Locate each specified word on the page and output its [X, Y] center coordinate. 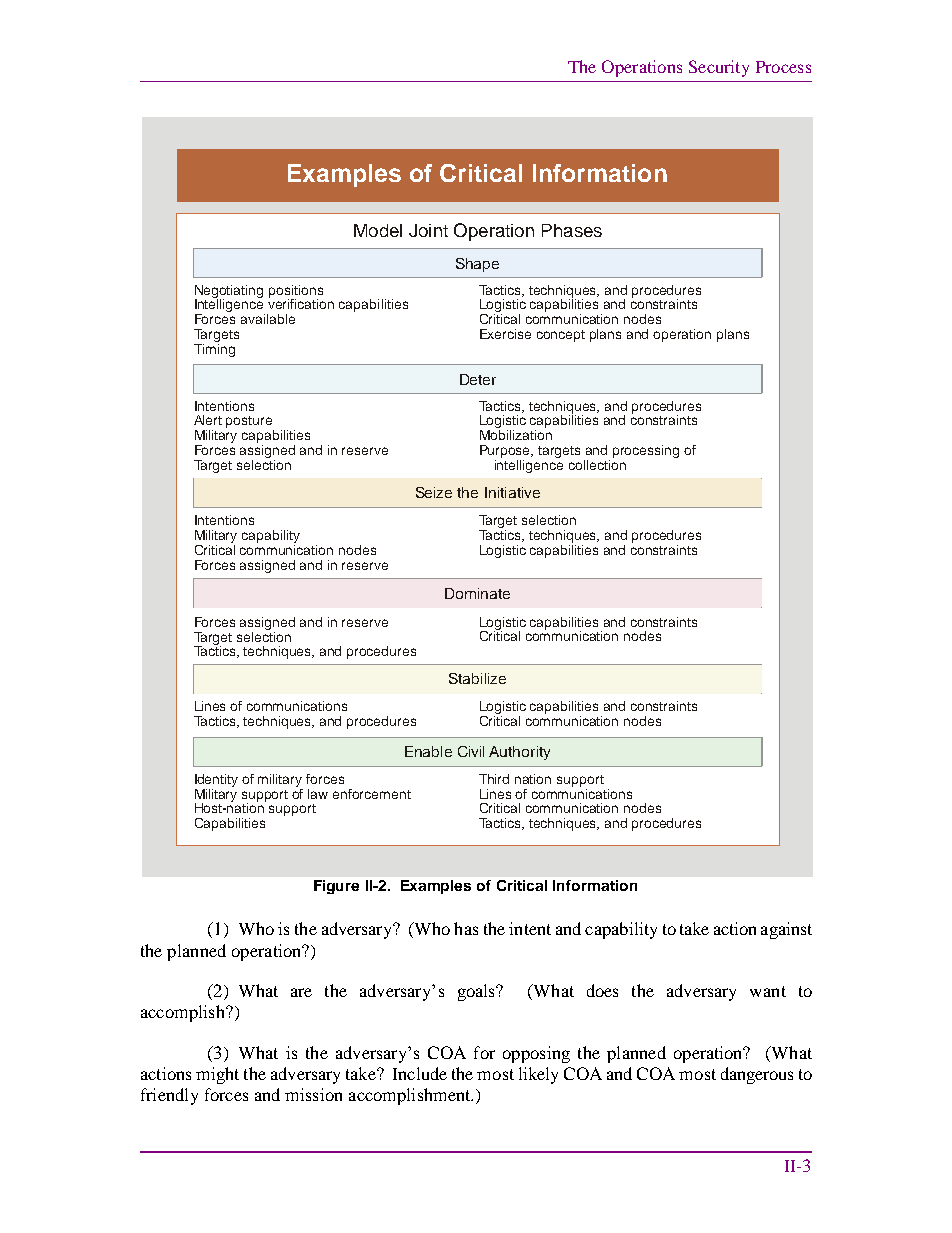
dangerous [757, 1075]
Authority [519, 753]
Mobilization [516, 435]
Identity [216, 780]
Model [378, 230]
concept [561, 336]
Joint [428, 230]
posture [250, 423]
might [217, 1075]
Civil [471, 751]
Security [719, 68]
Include [420, 1073]
